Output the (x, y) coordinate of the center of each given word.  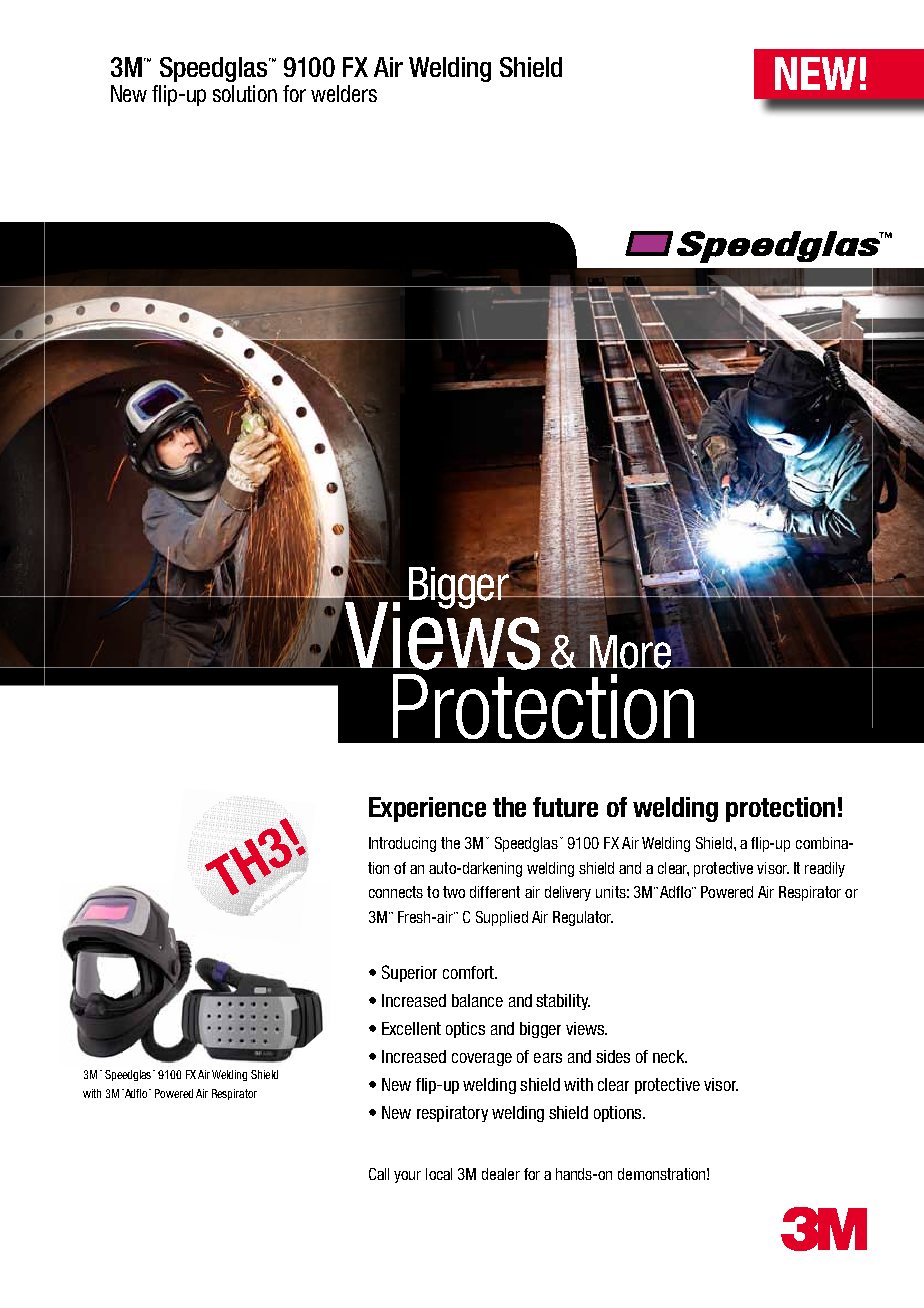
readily (825, 869)
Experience (427, 809)
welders (344, 93)
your (407, 1177)
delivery (568, 893)
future (565, 807)
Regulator (583, 918)
